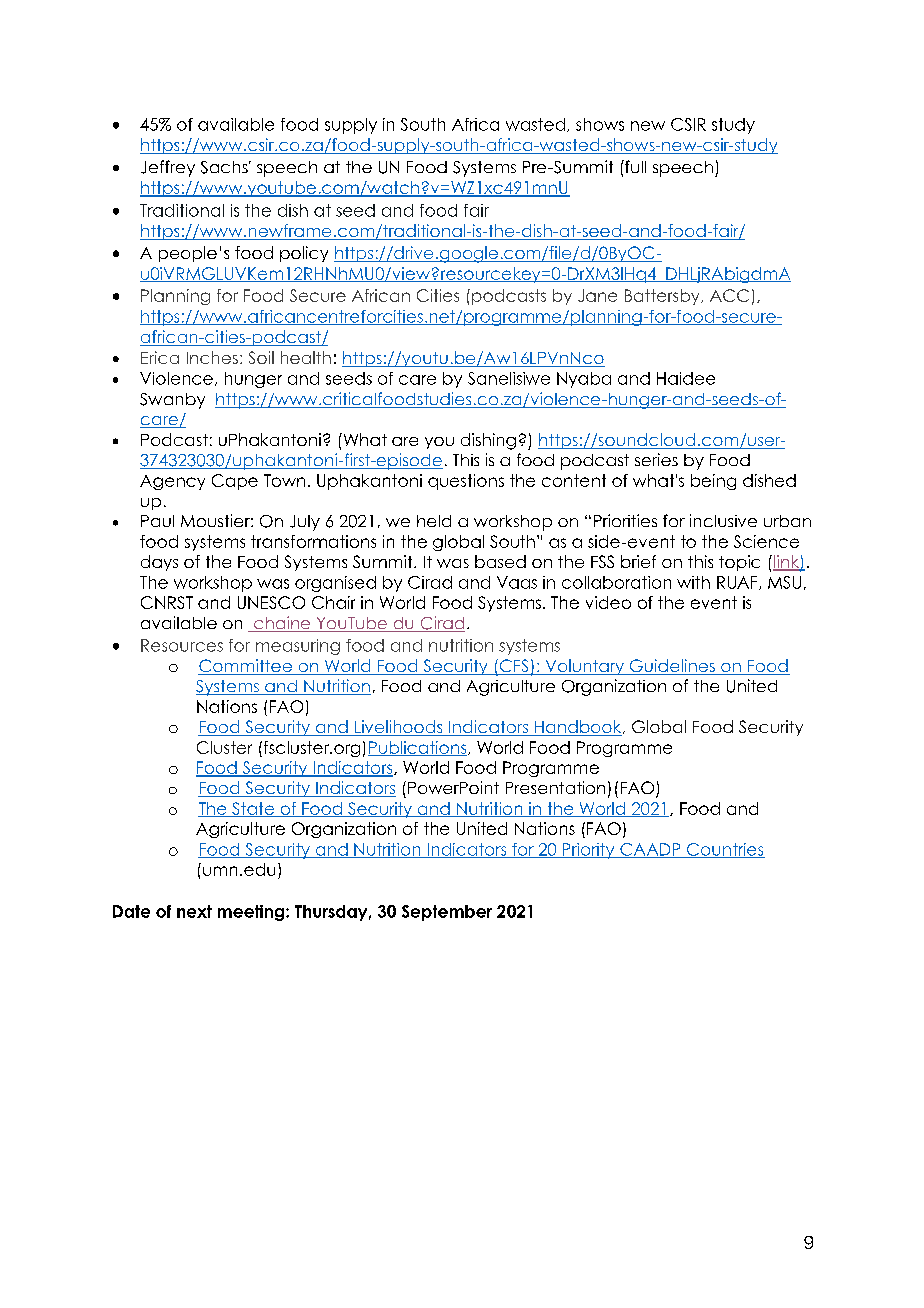 Image resolution: width=924 pixels, height=1308 pixels. I want to click on ACC, so click(729, 295).
